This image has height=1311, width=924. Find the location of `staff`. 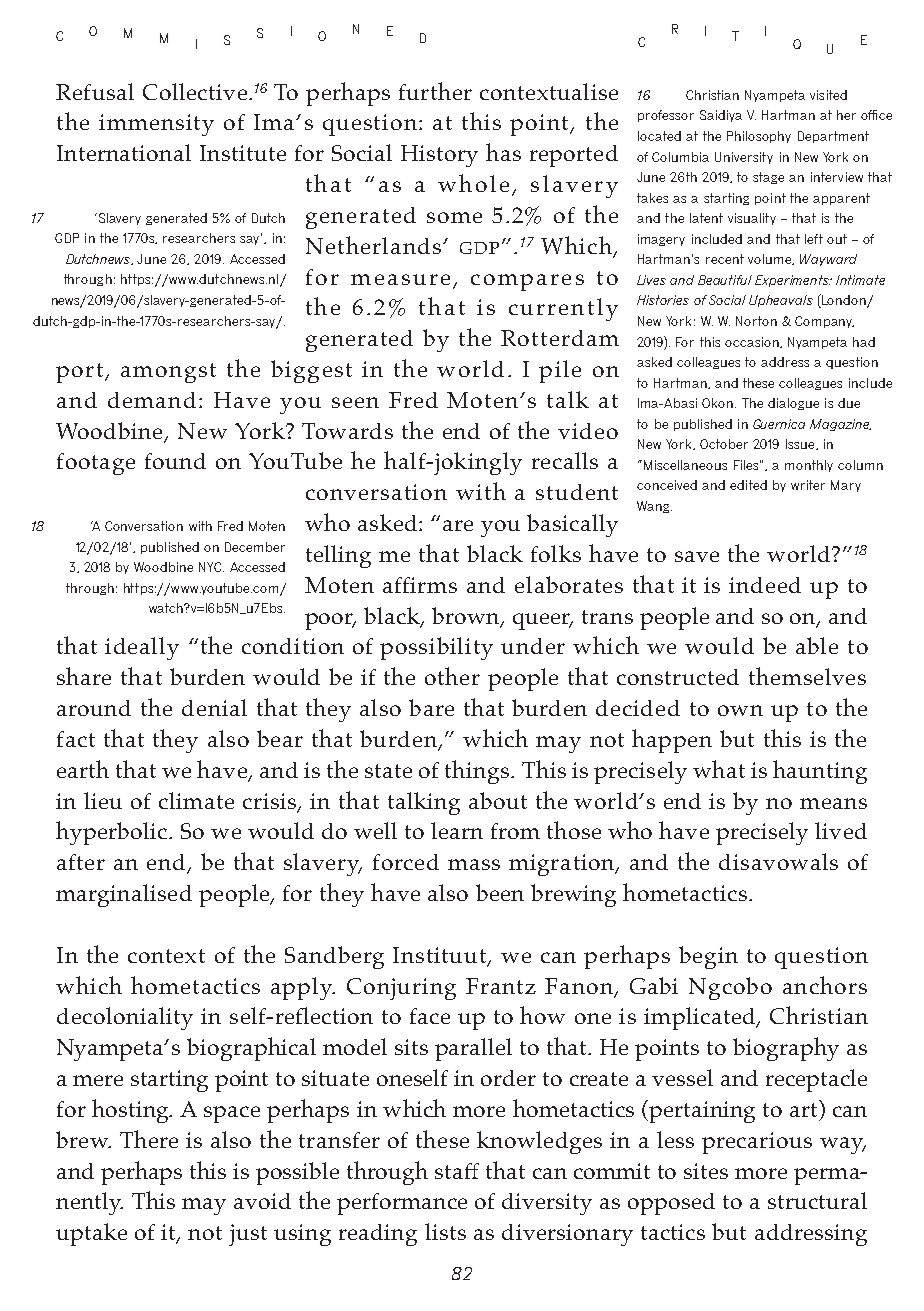

staff is located at coordinates (457, 1171).
